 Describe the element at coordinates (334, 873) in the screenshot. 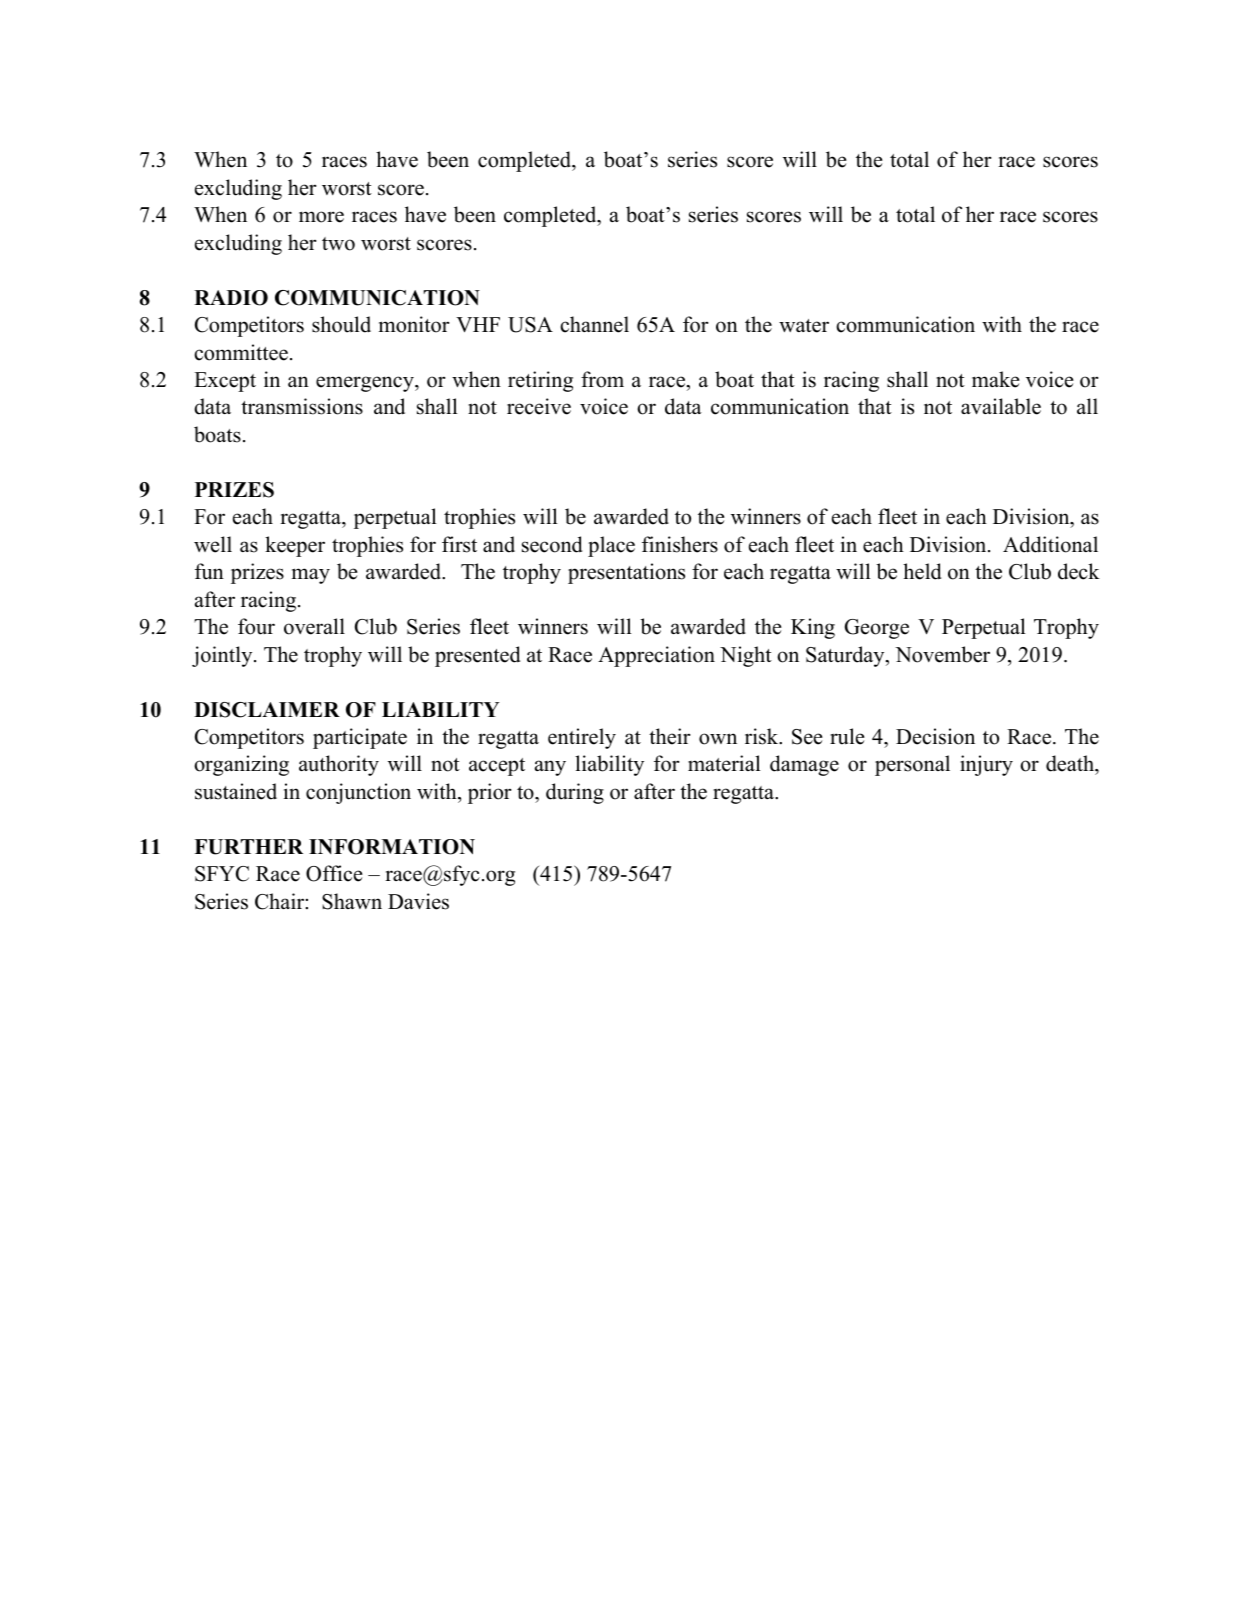

I see `Office` at that location.
